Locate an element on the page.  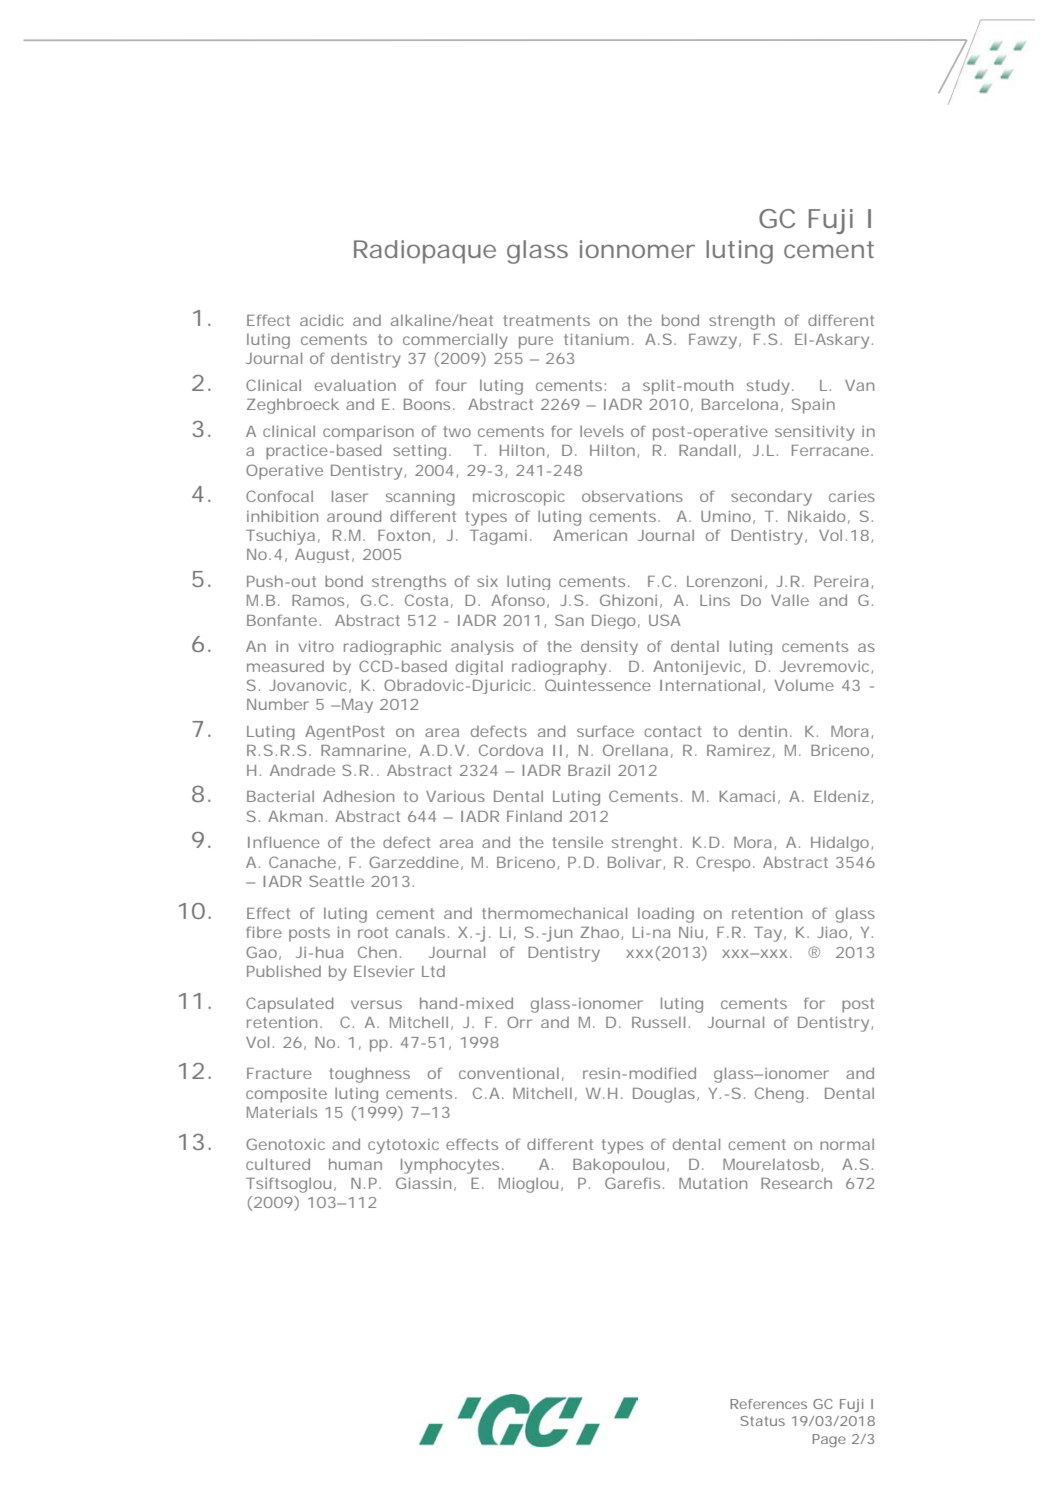
normal is located at coordinates (847, 1144).
